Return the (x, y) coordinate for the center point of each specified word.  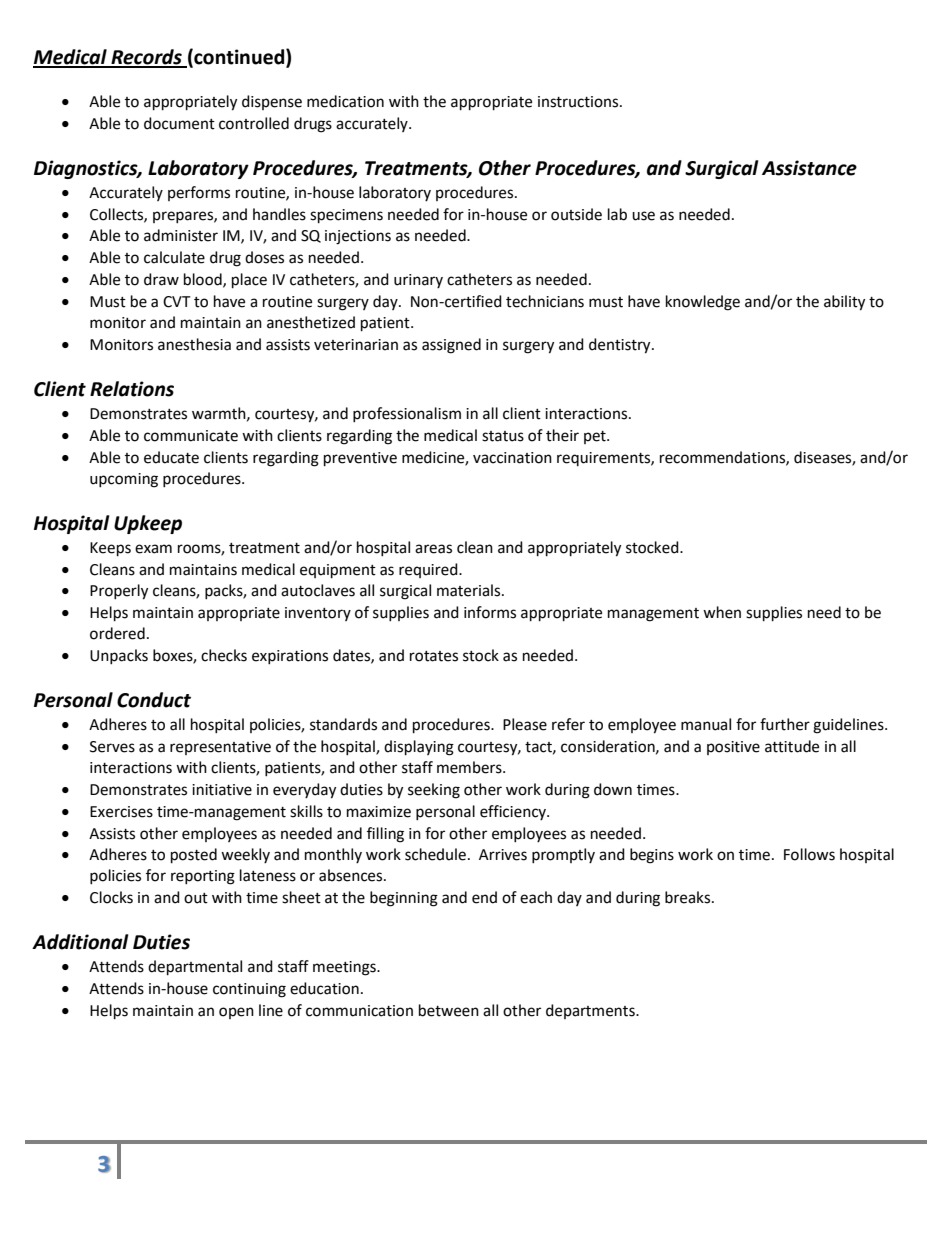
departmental (195, 968)
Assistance (809, 168)
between (449, 1010)
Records (146, 58)
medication (345, 101)
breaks (689, 897)
